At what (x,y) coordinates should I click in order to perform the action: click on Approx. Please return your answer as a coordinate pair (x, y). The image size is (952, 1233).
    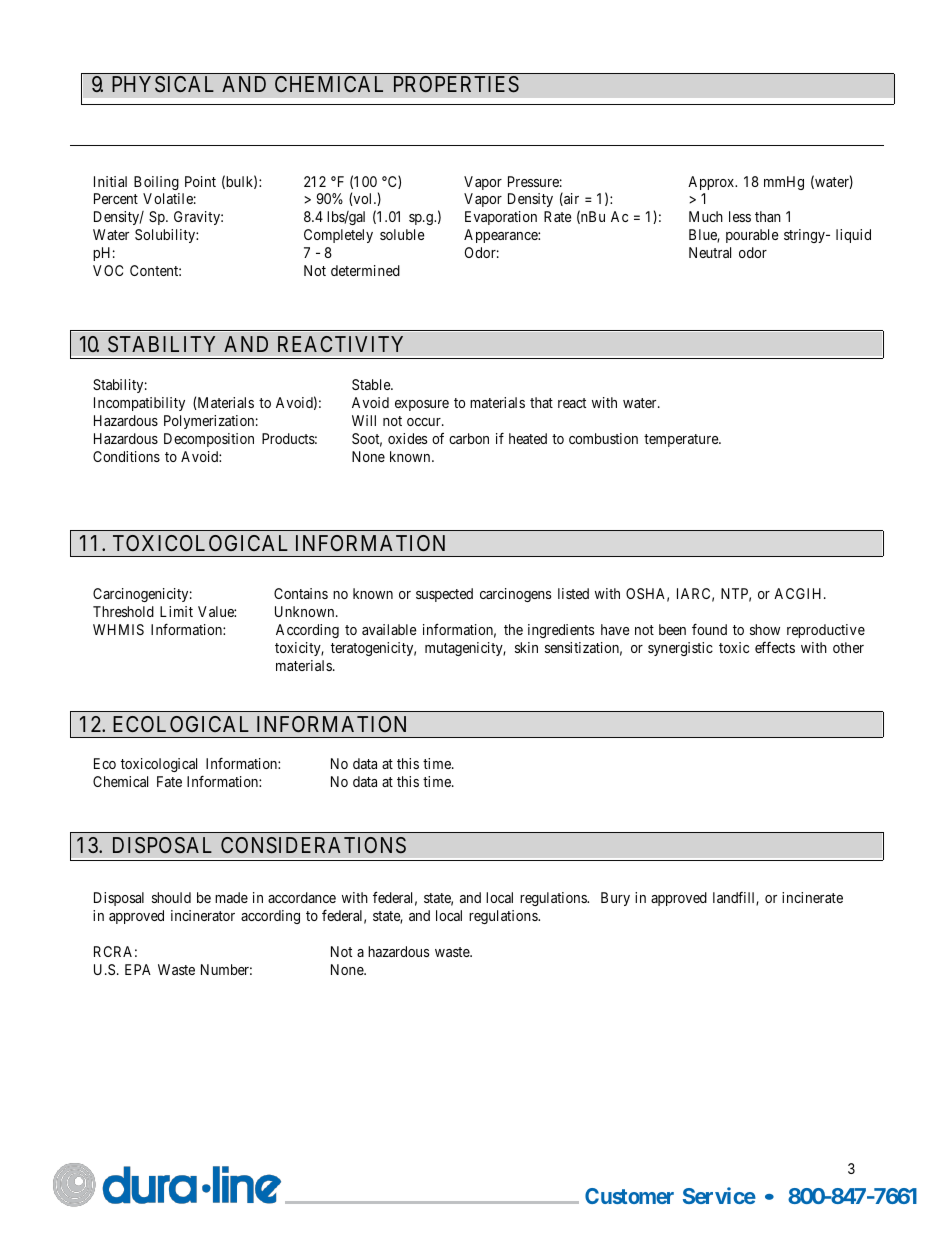
    Looking at the image, I should click on (712, 185).
